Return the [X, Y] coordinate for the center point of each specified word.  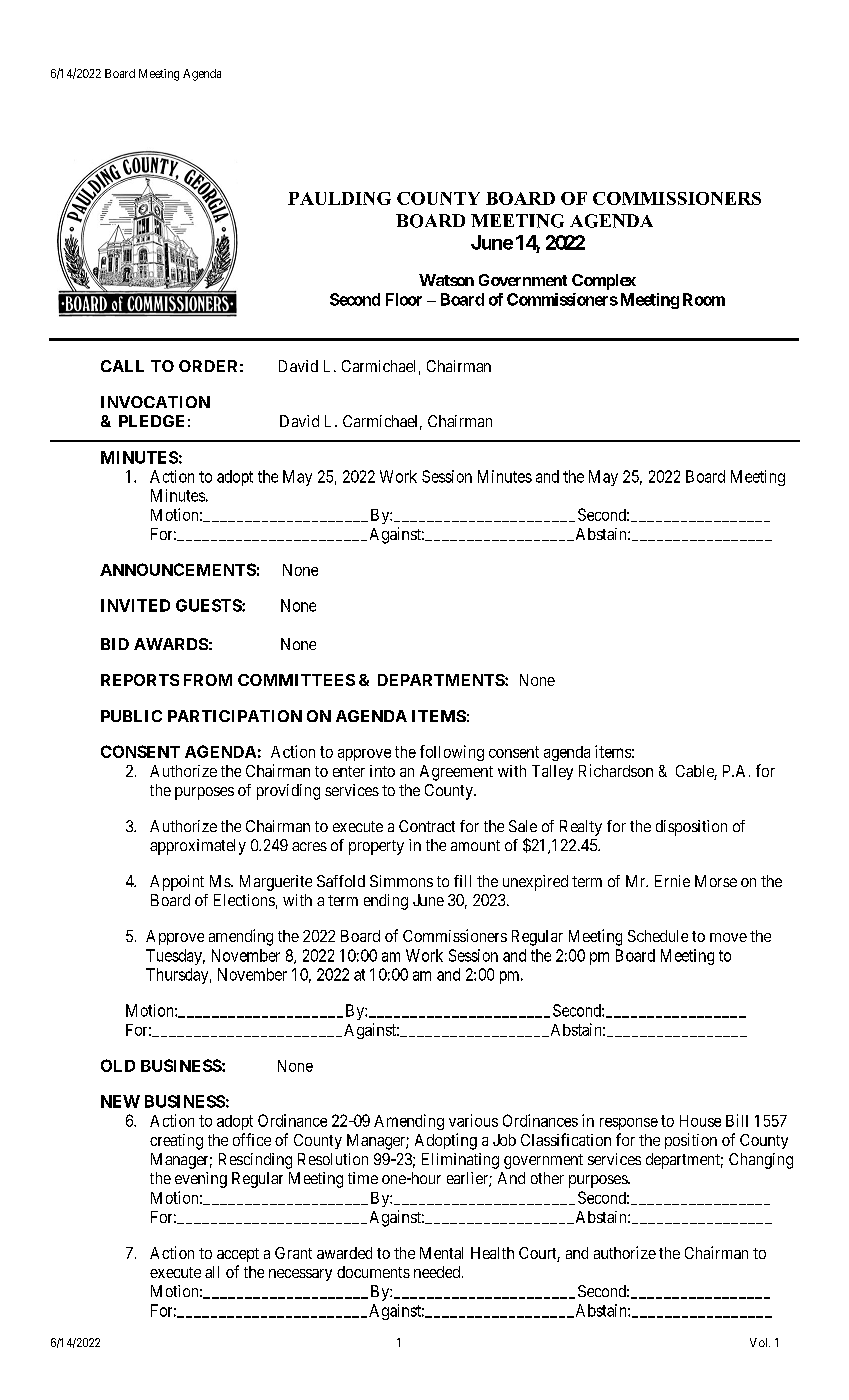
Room [704, 299]
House [700, 1121]
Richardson [616, 770]
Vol [760, 1342]
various [473, 1120]
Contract [427, 826]
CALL [122, 366]
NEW [120, 1101]
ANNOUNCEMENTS [178, 569]
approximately [198, 847]
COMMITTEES [296, 680]
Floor [404, 299]
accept [238, 1255]
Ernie [672, 881]
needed [438, 1272]
